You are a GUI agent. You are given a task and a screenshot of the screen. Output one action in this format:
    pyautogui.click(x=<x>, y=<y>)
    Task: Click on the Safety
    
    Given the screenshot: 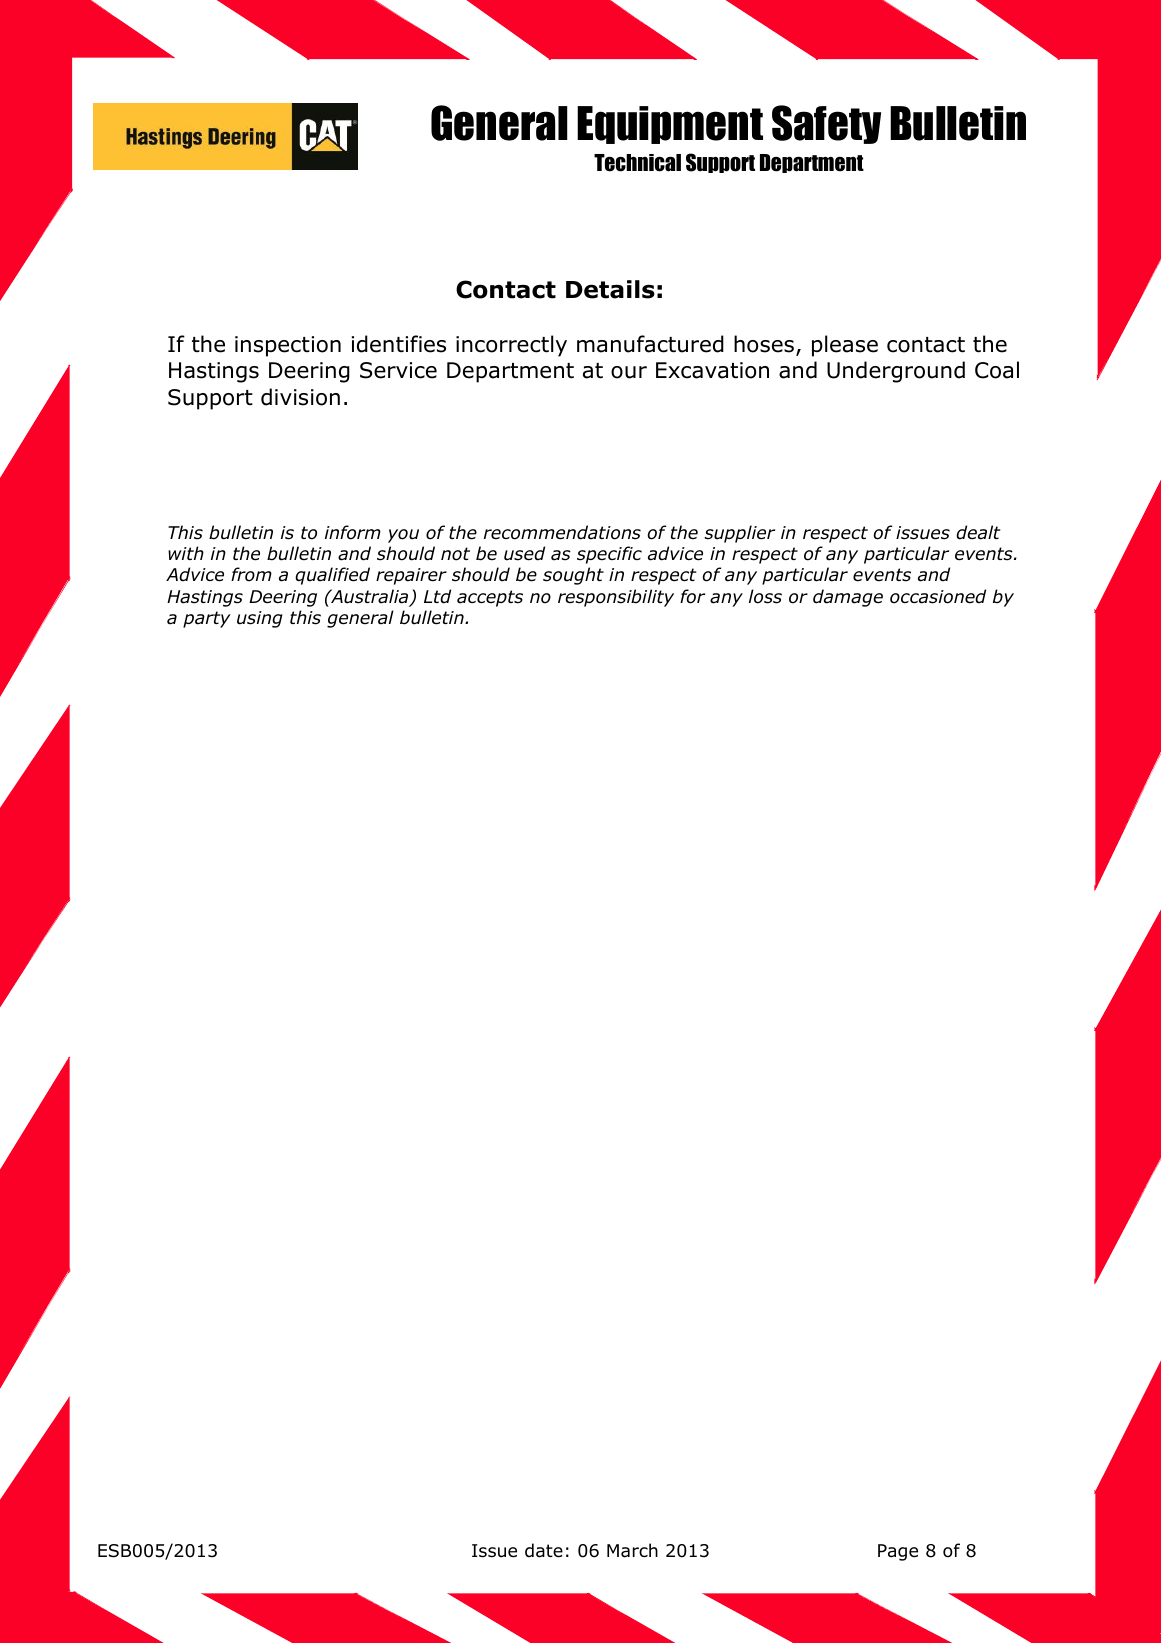 What is the action you would take?
    pyautogui.click(x=826, y=124)
